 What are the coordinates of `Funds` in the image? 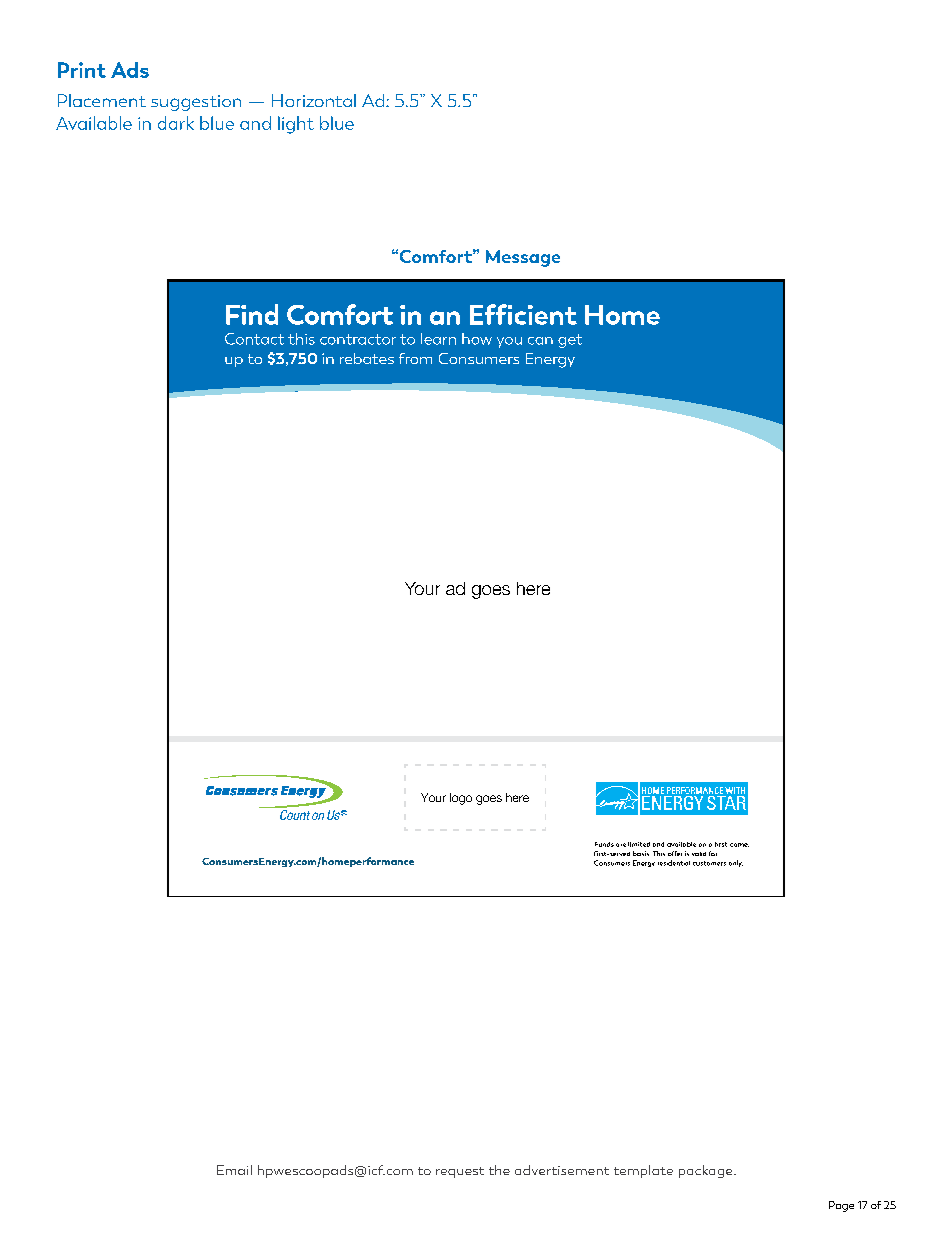 It's located at (604, 844).
